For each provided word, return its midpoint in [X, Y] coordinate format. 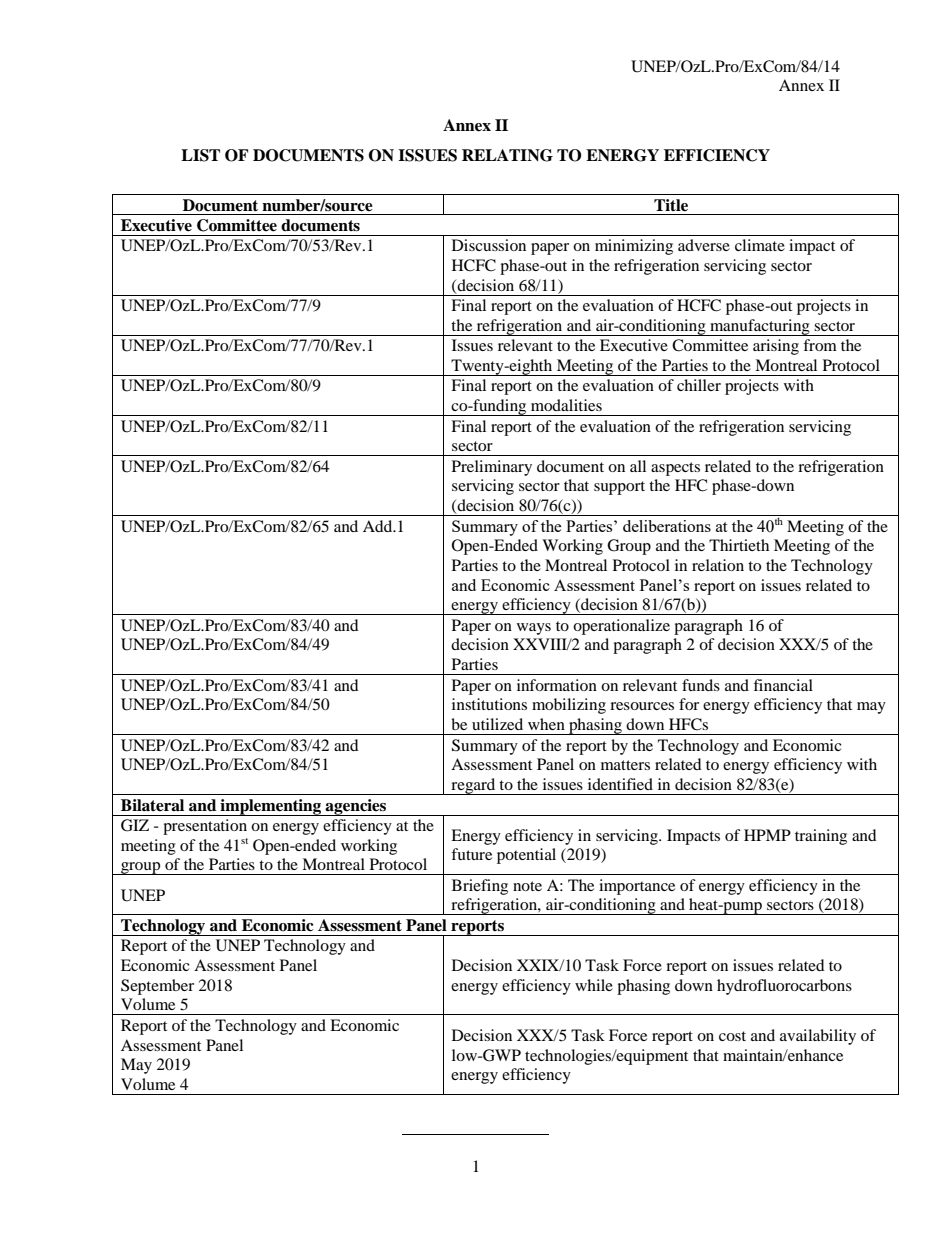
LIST [200, 155]
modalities [566, 405]
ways [534, 629]
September [157, 987]
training [821, 837]
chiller [699, 385]
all [638, 466]
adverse [704, 245]
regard [473, 786]
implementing [271, 807]
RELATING [507, 155]
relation [718, 565]
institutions [489, 704]
